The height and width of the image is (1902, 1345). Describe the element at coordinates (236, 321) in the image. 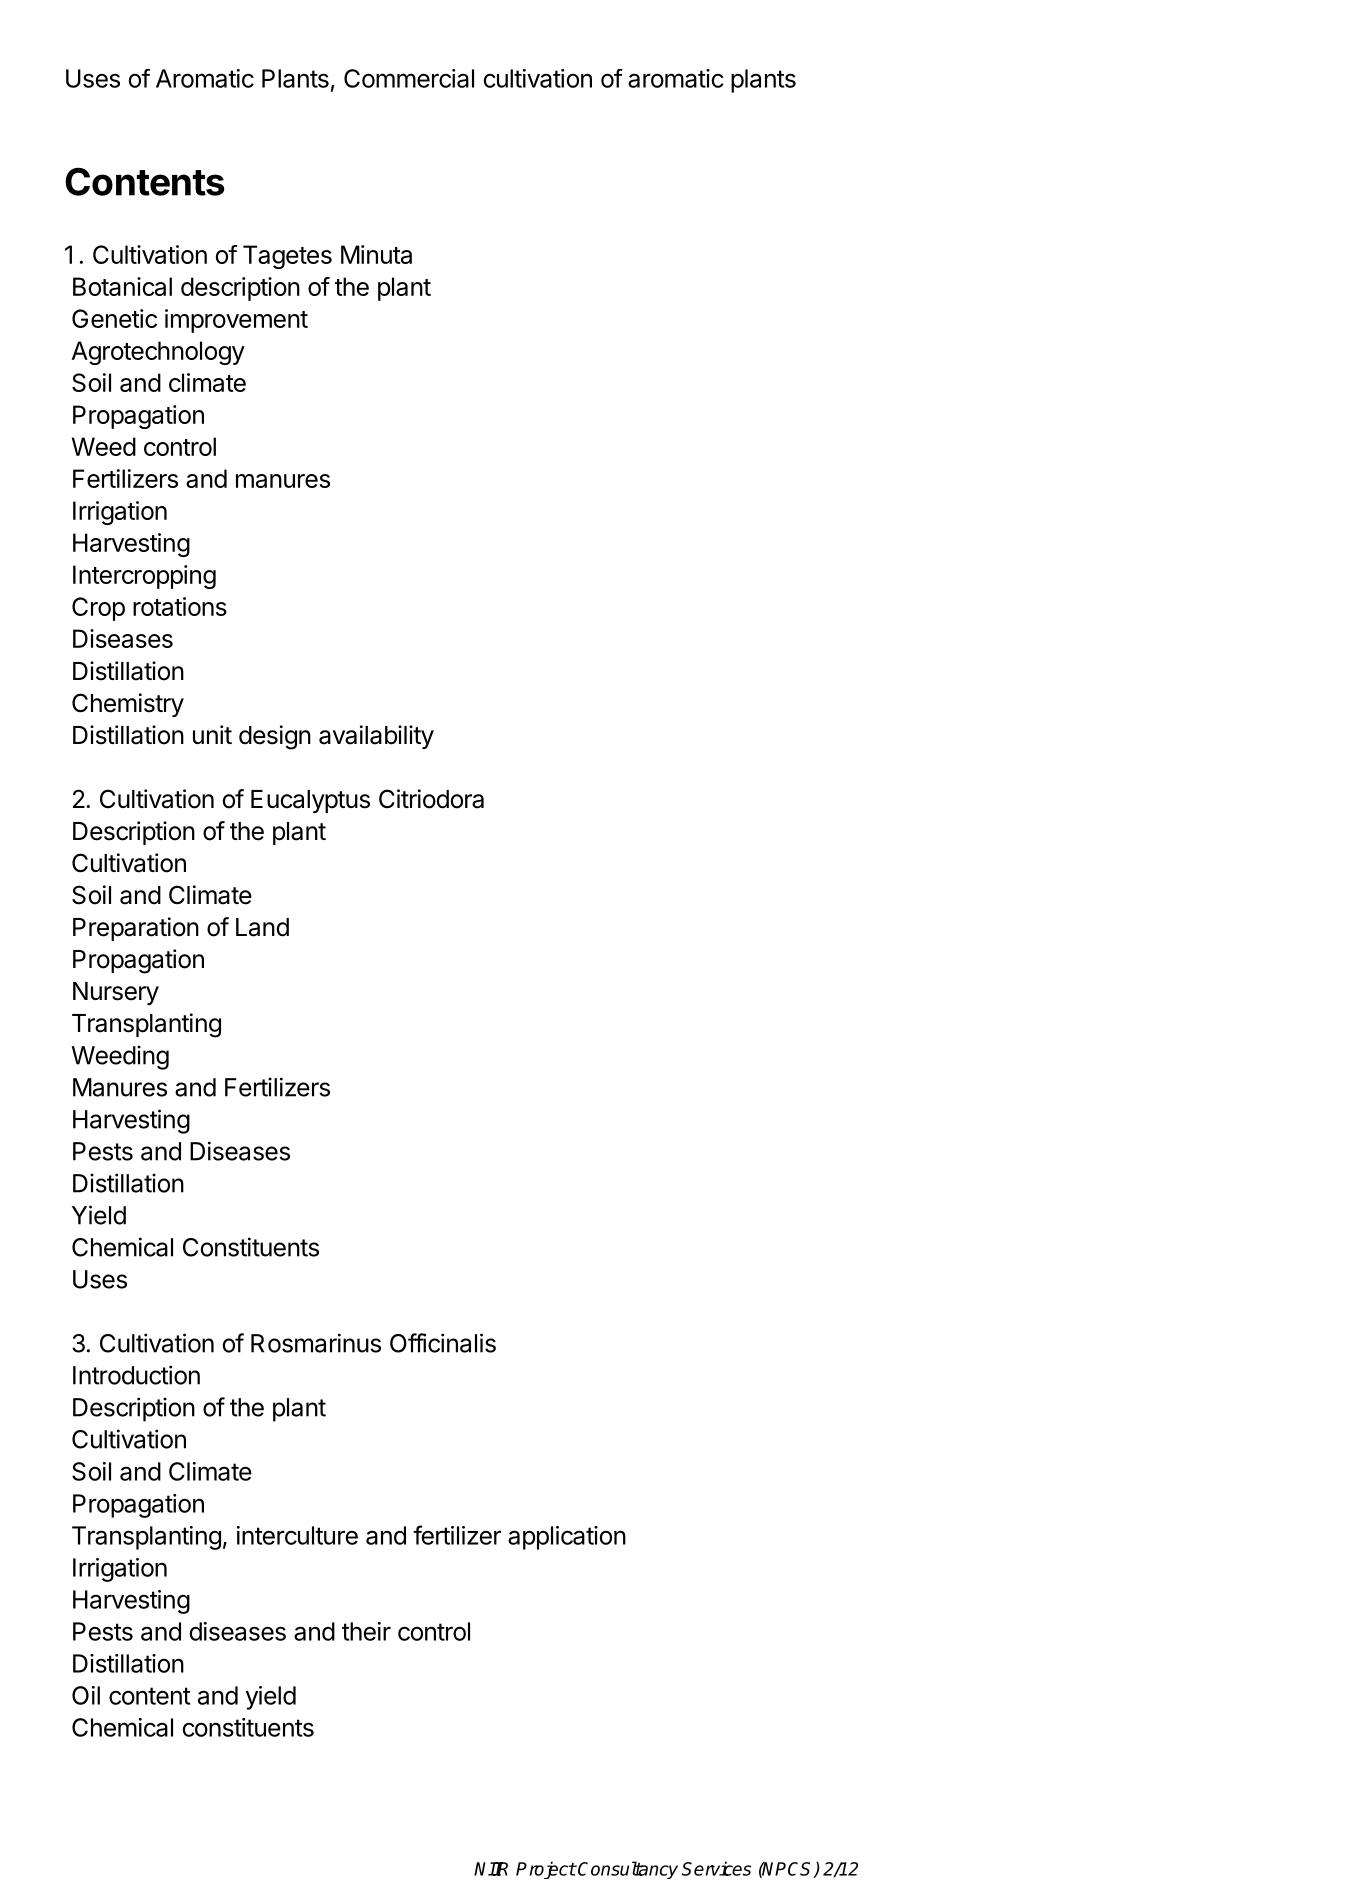

I see `improvement` at that location.
